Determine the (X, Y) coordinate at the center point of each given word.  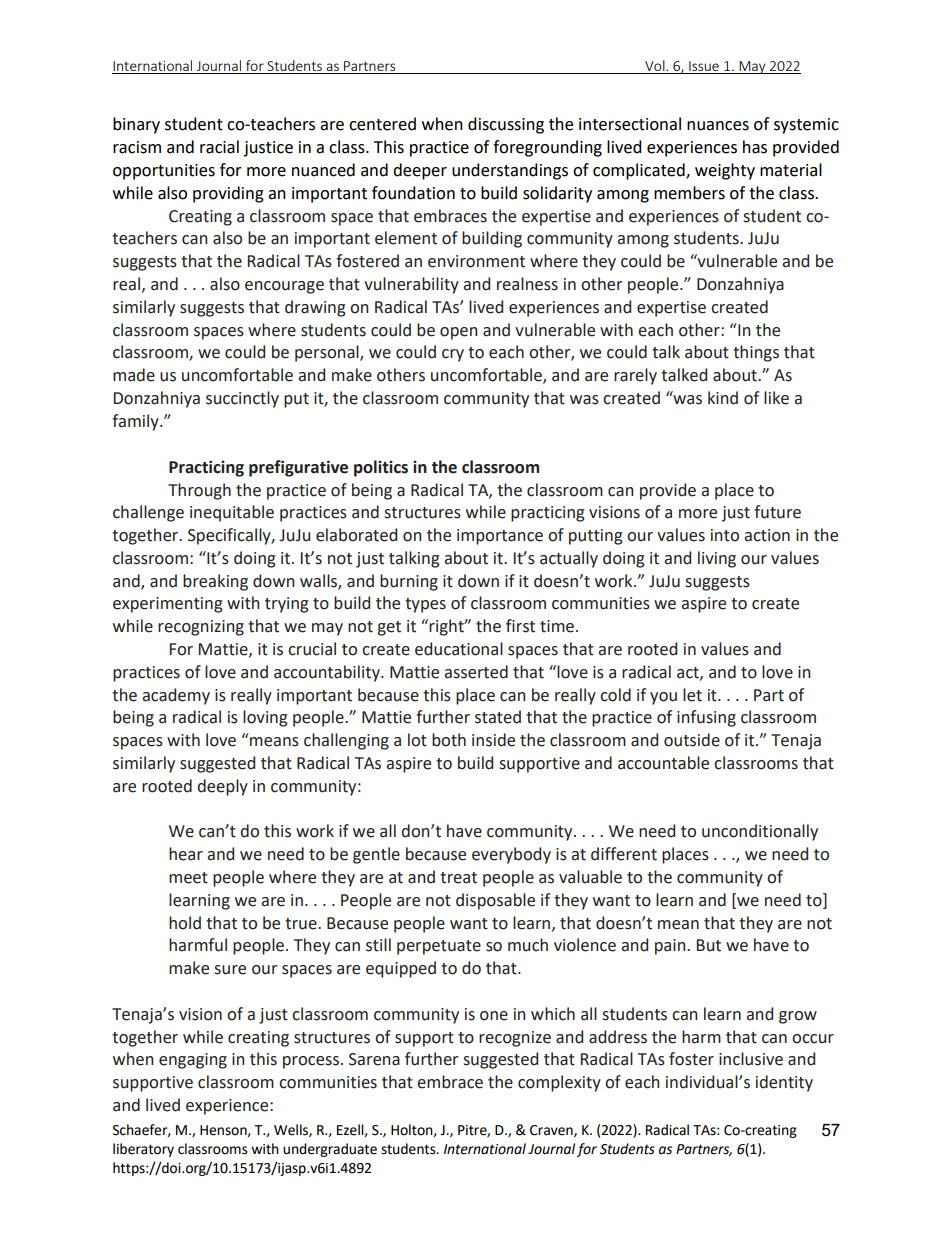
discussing (506, 125)
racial (219, 147)
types (425, 605)
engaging (193, 1061)
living (717, 559)
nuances (718, 126)
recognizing (201, 628)
